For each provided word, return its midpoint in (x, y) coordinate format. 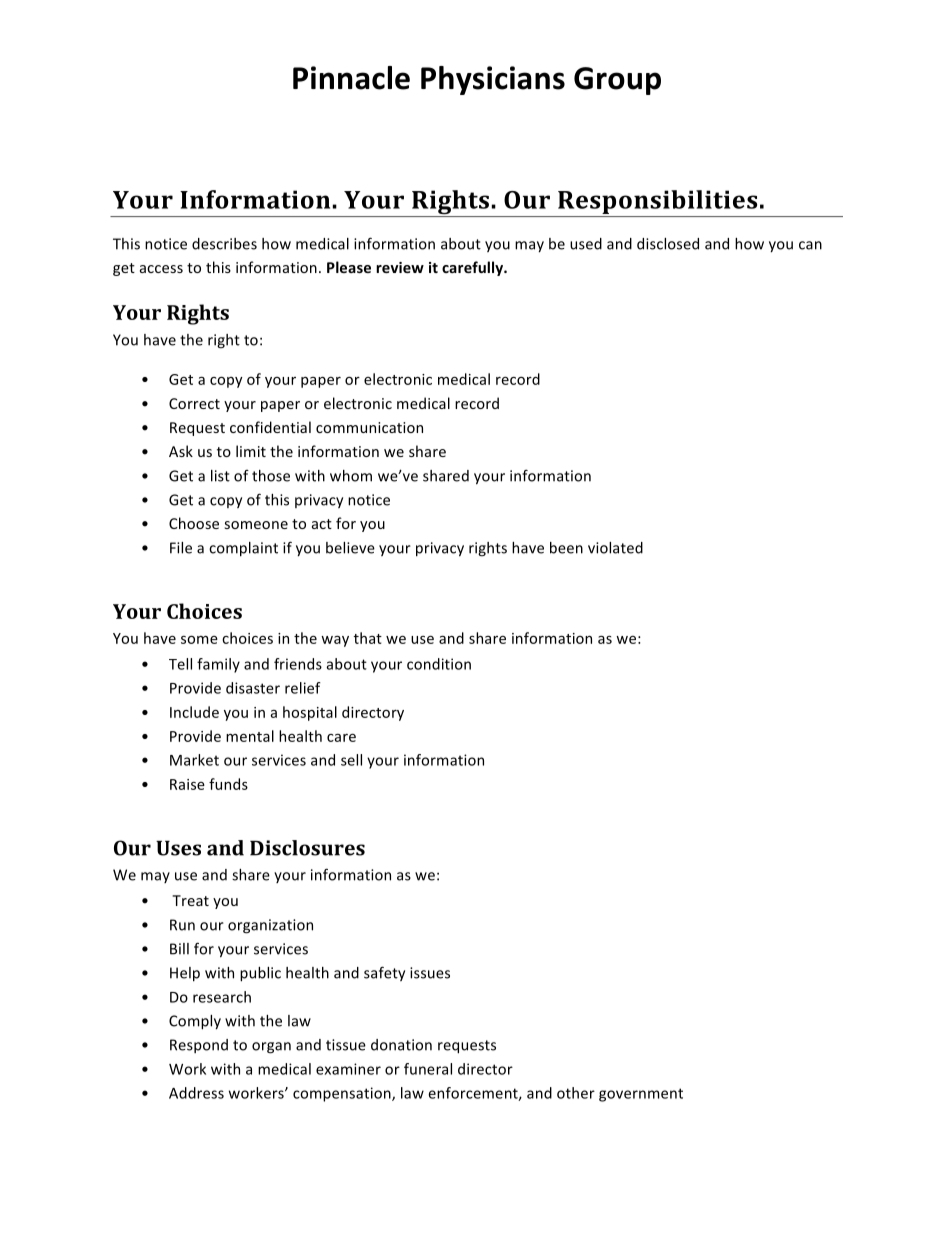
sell (351, 760)
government (641, 1095)
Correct (194, 403)
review (400, 267)
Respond (199, 1046)
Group (617, 81)
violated (615, 548)
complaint (243, 549)
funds (228, 784)
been (566, 548)
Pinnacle (351, 78)
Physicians (493, 80)
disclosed (668, 244)
